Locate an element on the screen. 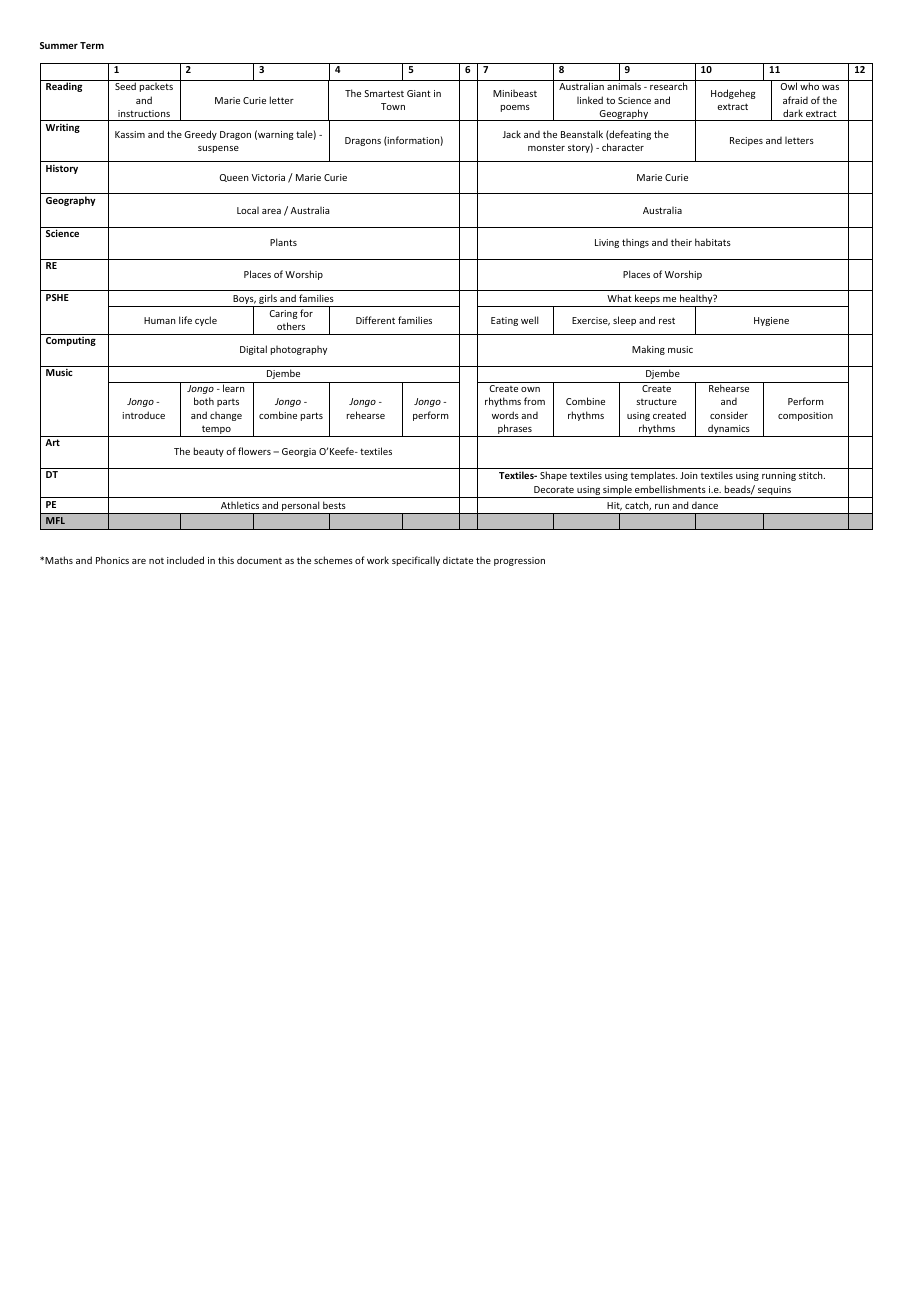  Human is located at coordinates (160, 320).
